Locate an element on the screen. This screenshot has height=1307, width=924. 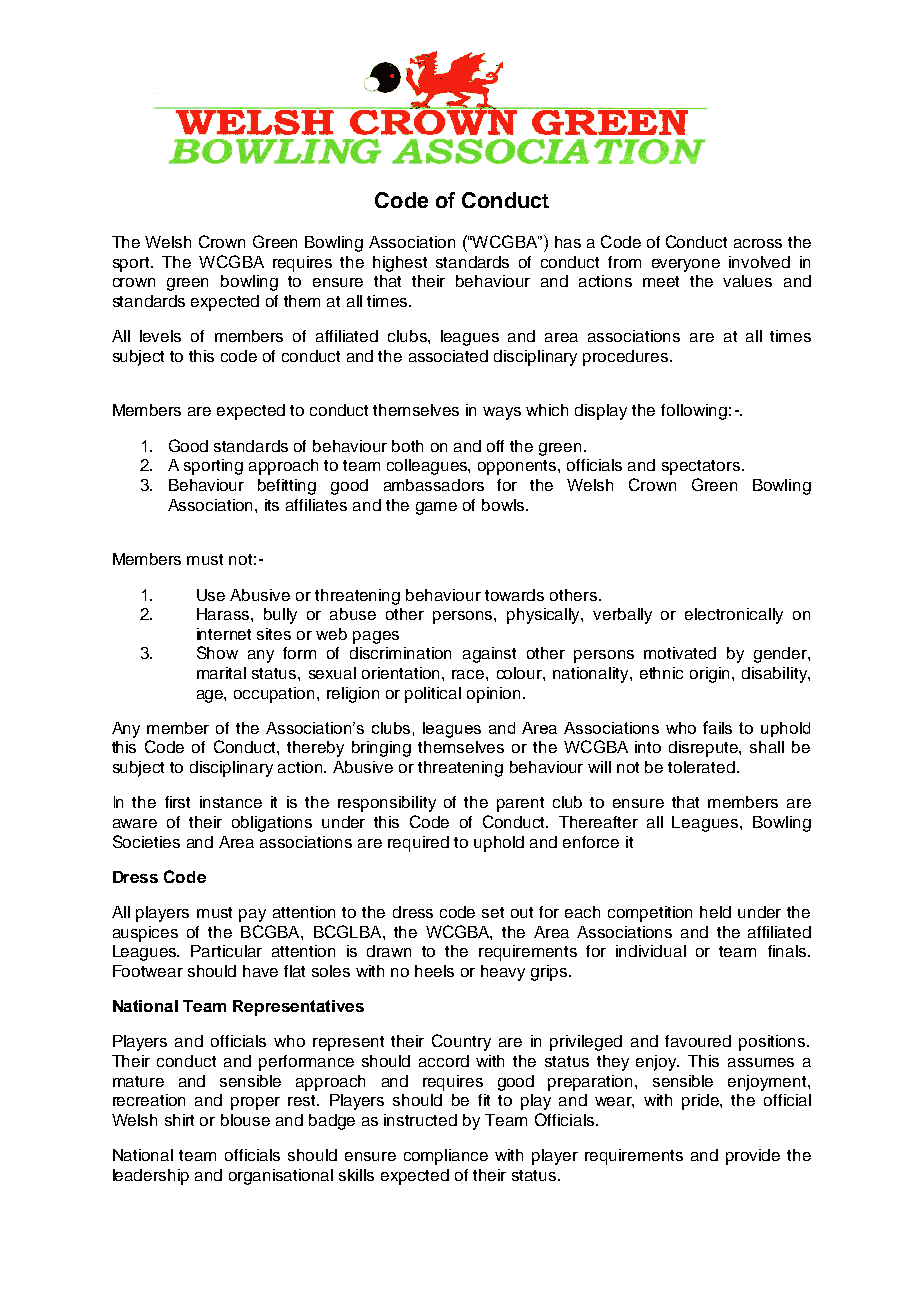
electronically is located at coordinates (734, 616).
